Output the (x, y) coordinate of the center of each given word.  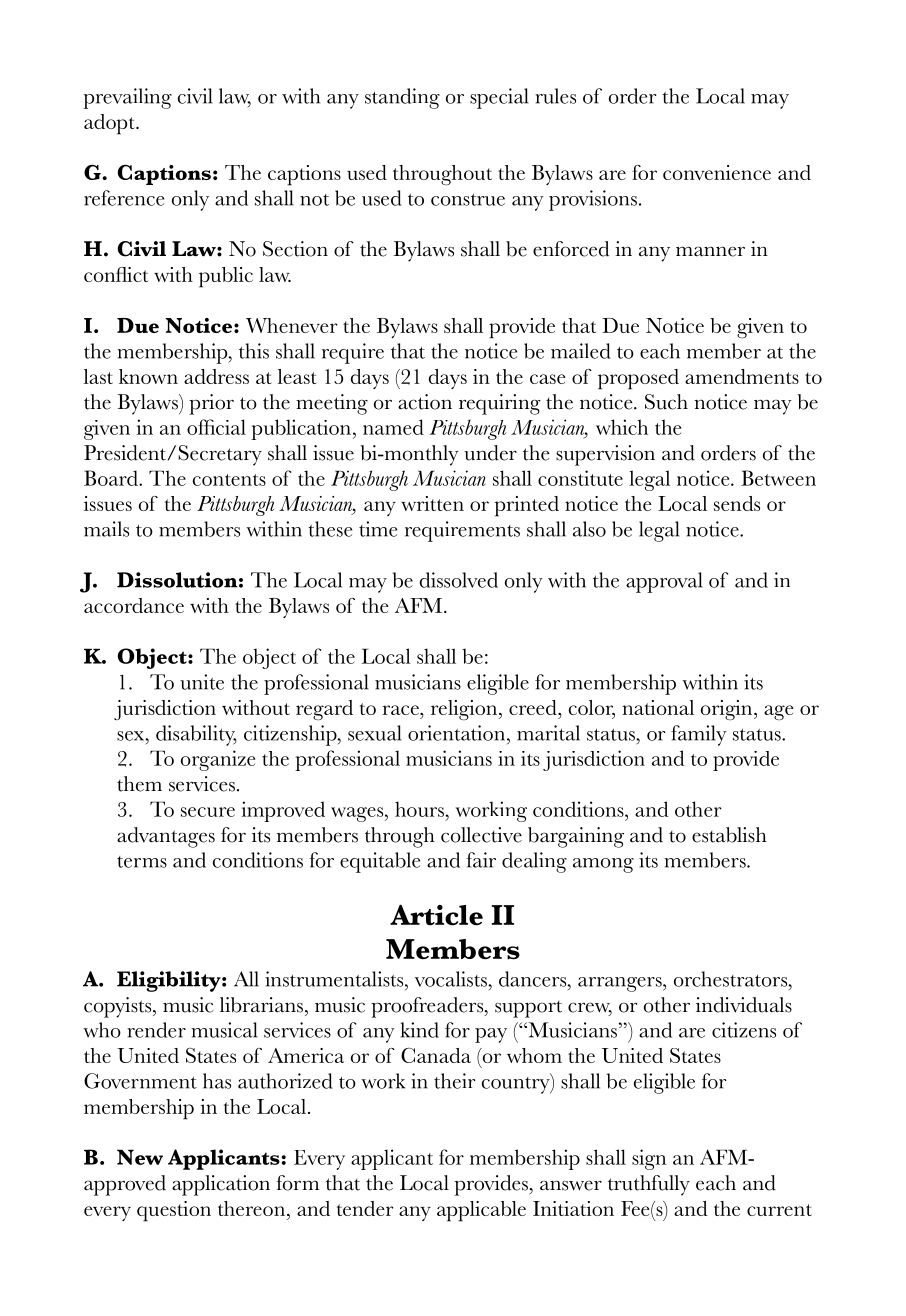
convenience (717, 172)
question (174, 1211)
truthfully (649, 1185)
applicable (481, 1211)
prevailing (127, 98)
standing (402, 98)
